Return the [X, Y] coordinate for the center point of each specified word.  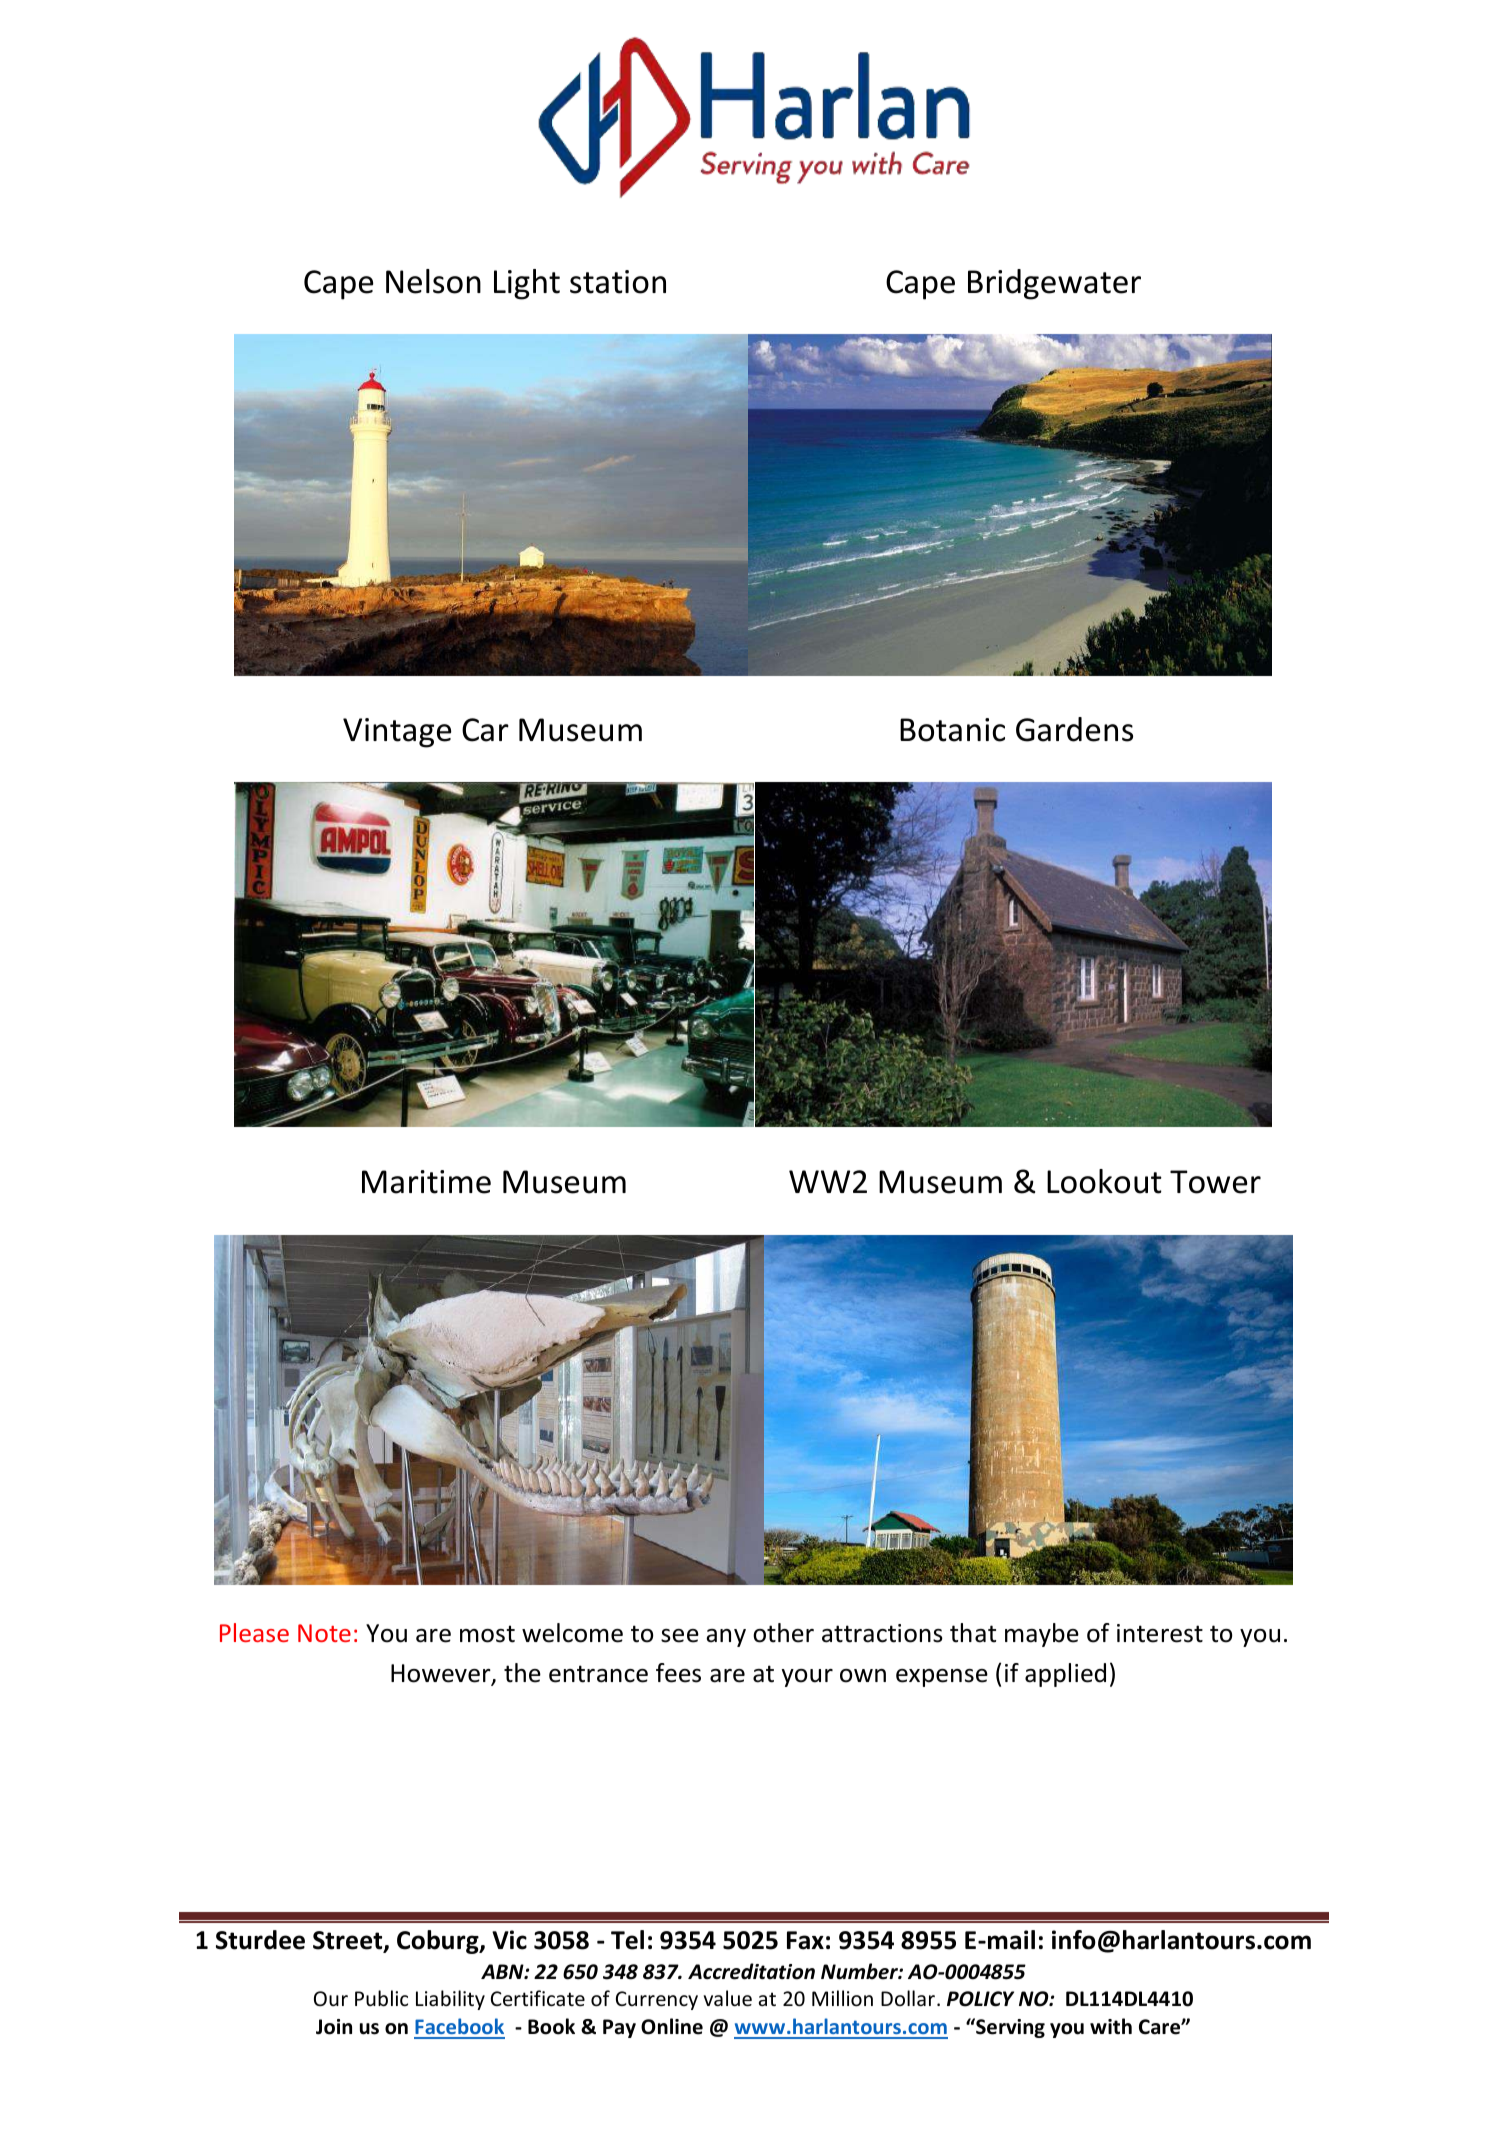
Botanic [952, 730]
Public [381, 1998]
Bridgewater [1054, 284]
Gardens [1074, 729]
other [783, 1633]
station [618, 282]
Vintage [397, 733]
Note [324, 1633]
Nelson [433, 281]
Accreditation [751, 1971]
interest [1160, 1633]
